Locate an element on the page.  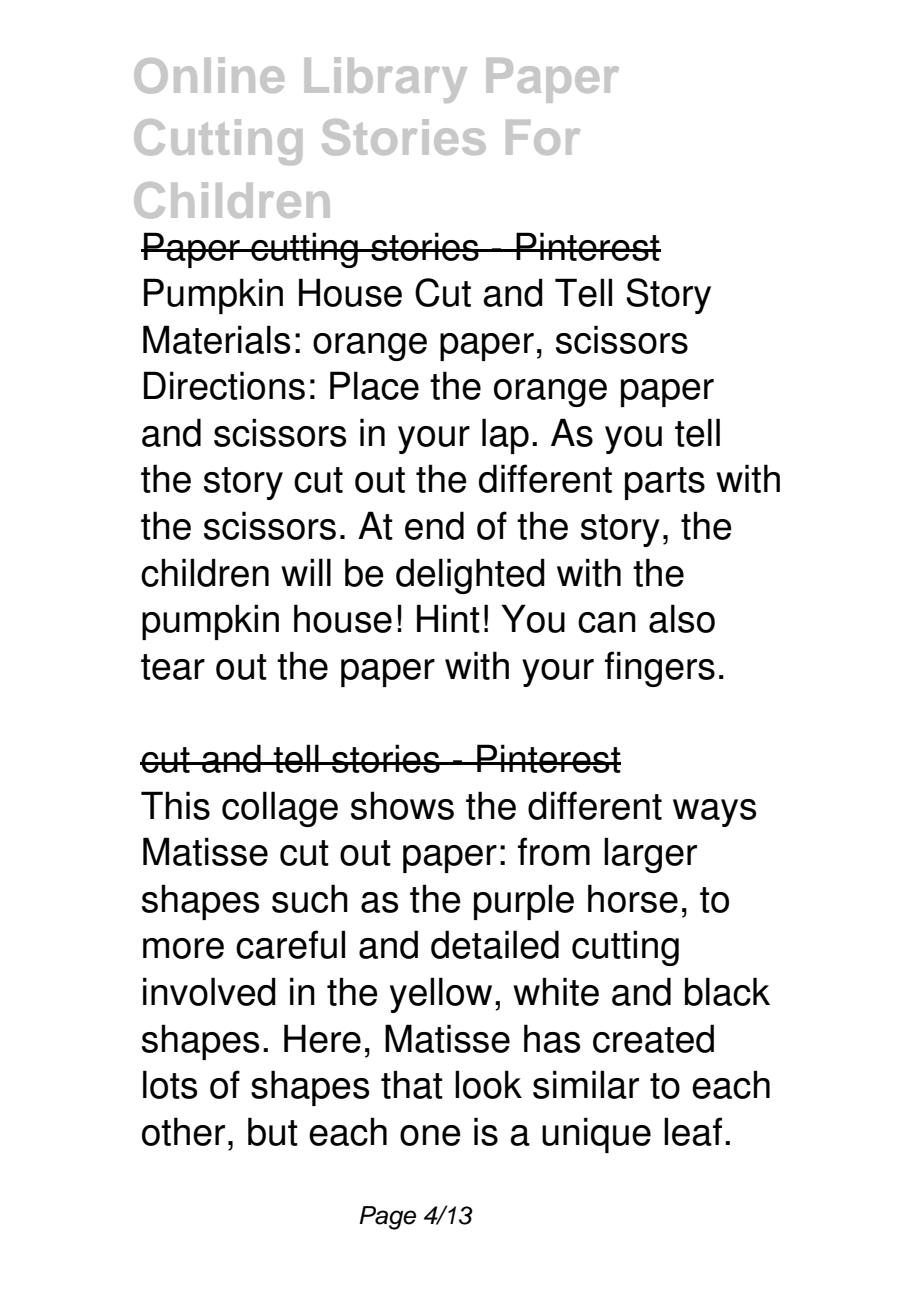
For is located at coordinates (543, 137).
